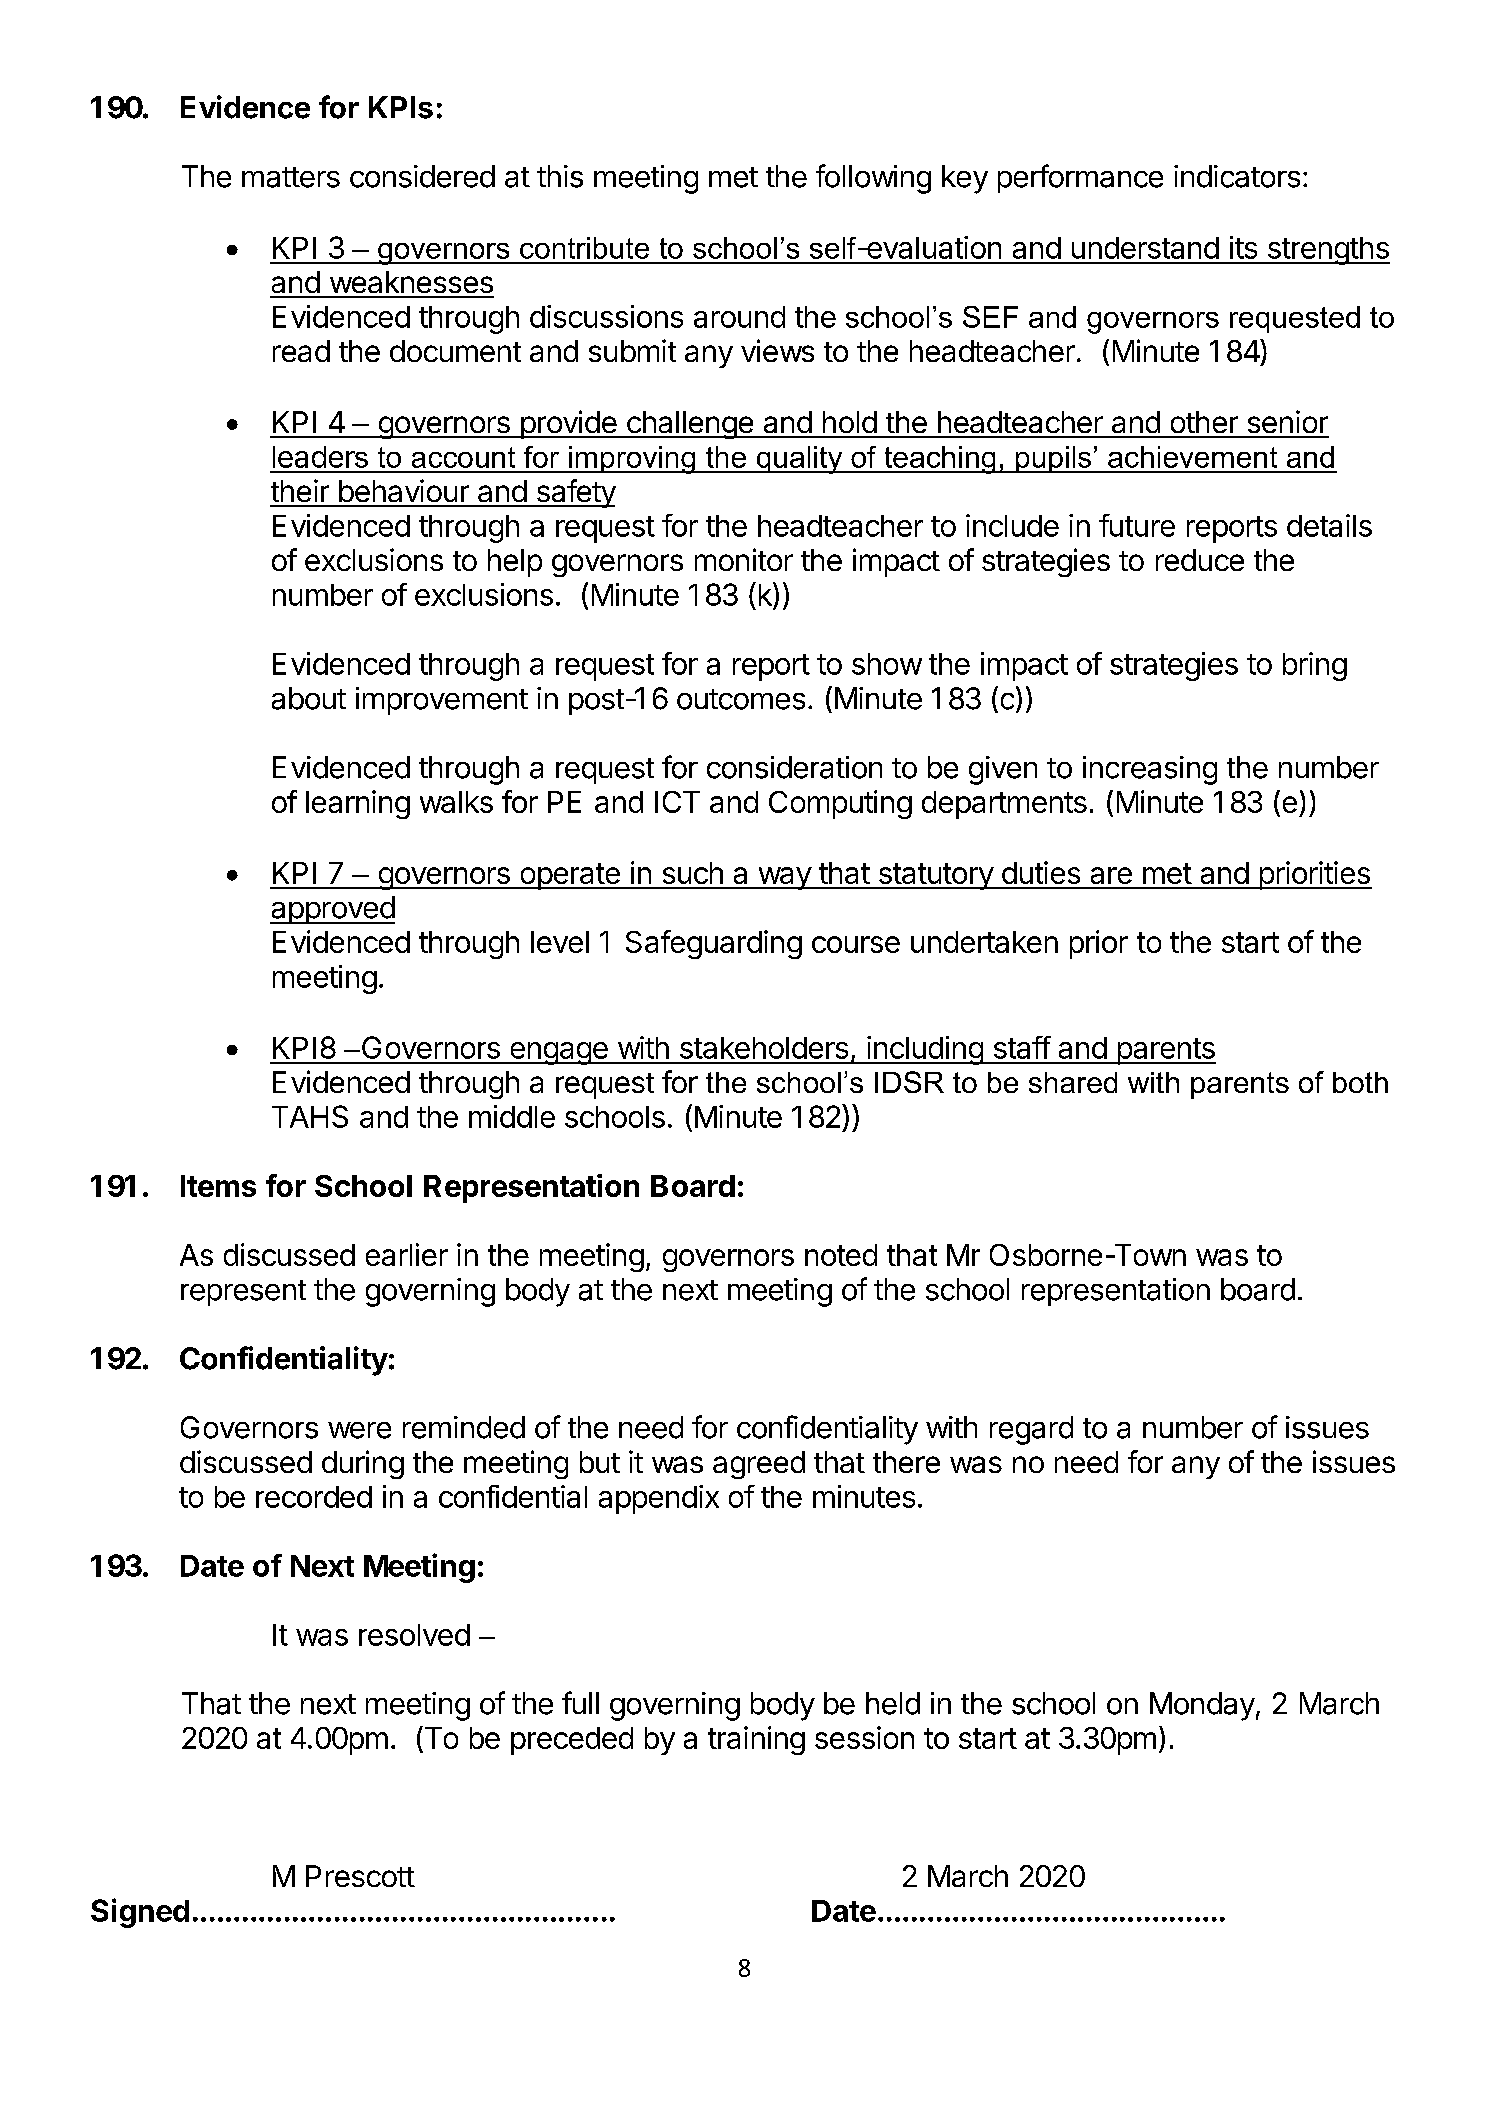  What do you see at coordinates (407, 1254) in the page?
I see `earlier` at bounding box center [407, 1254].
